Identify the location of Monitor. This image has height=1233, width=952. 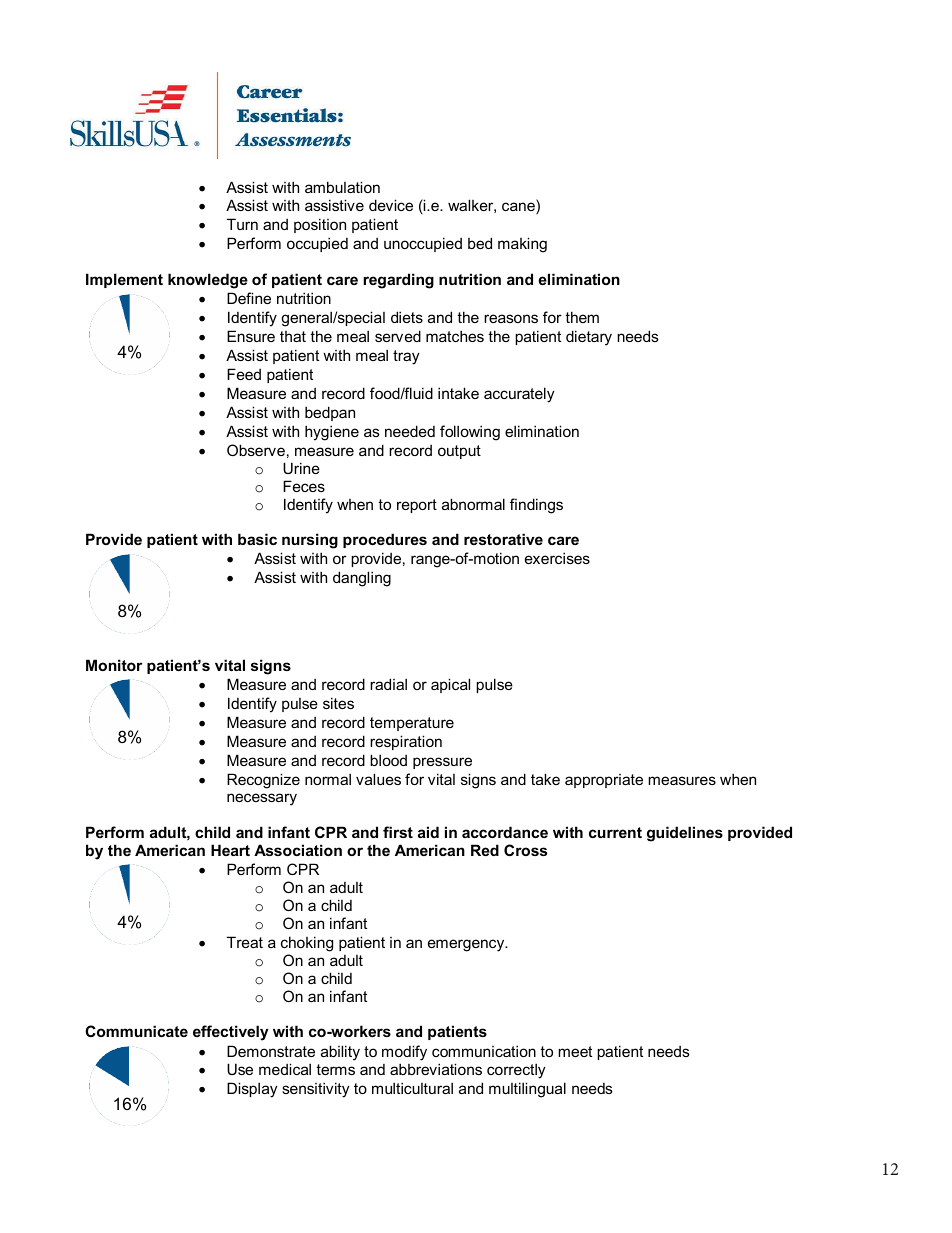
(114, 665).
